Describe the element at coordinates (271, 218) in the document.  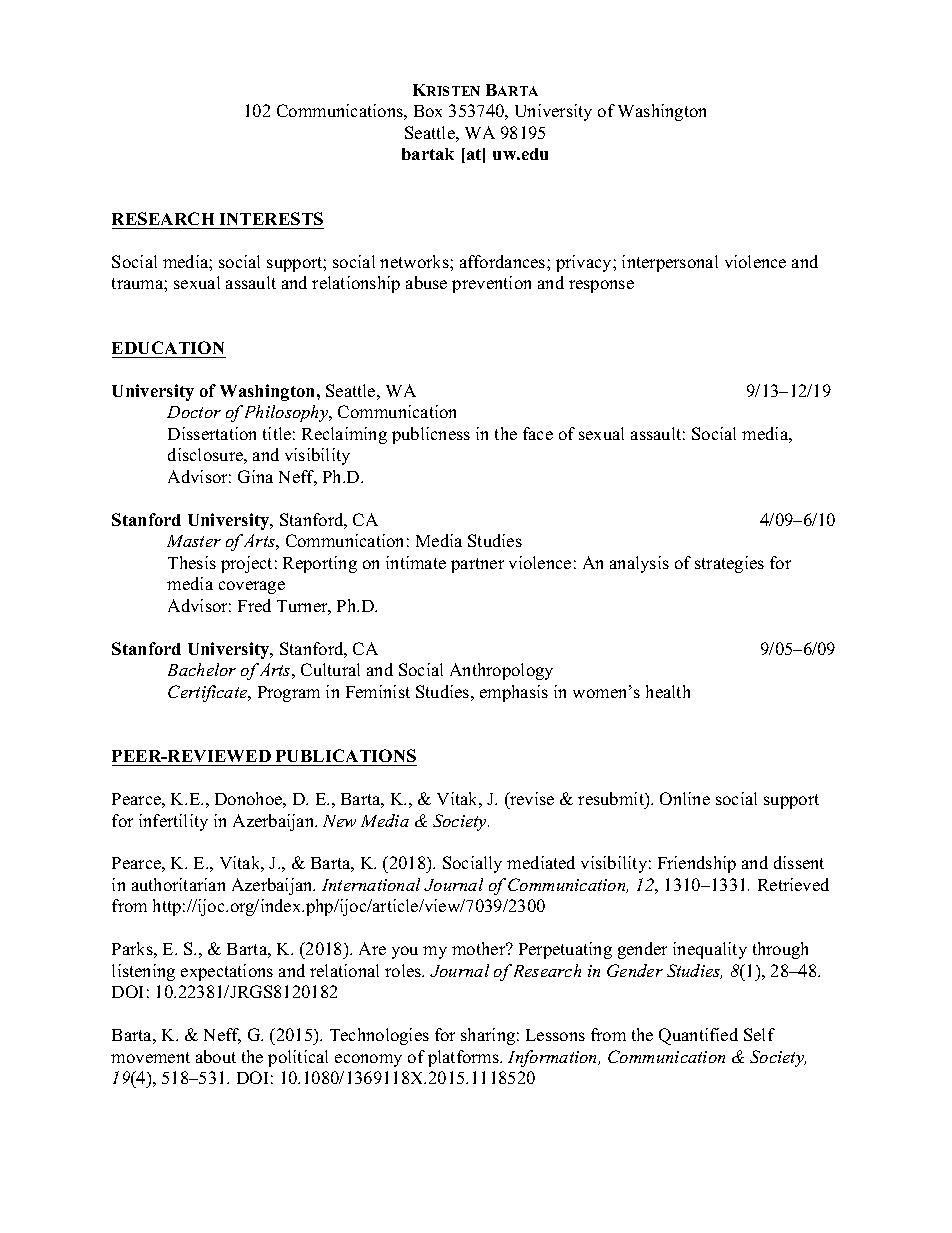
I see `INTERESTS` at that location.
